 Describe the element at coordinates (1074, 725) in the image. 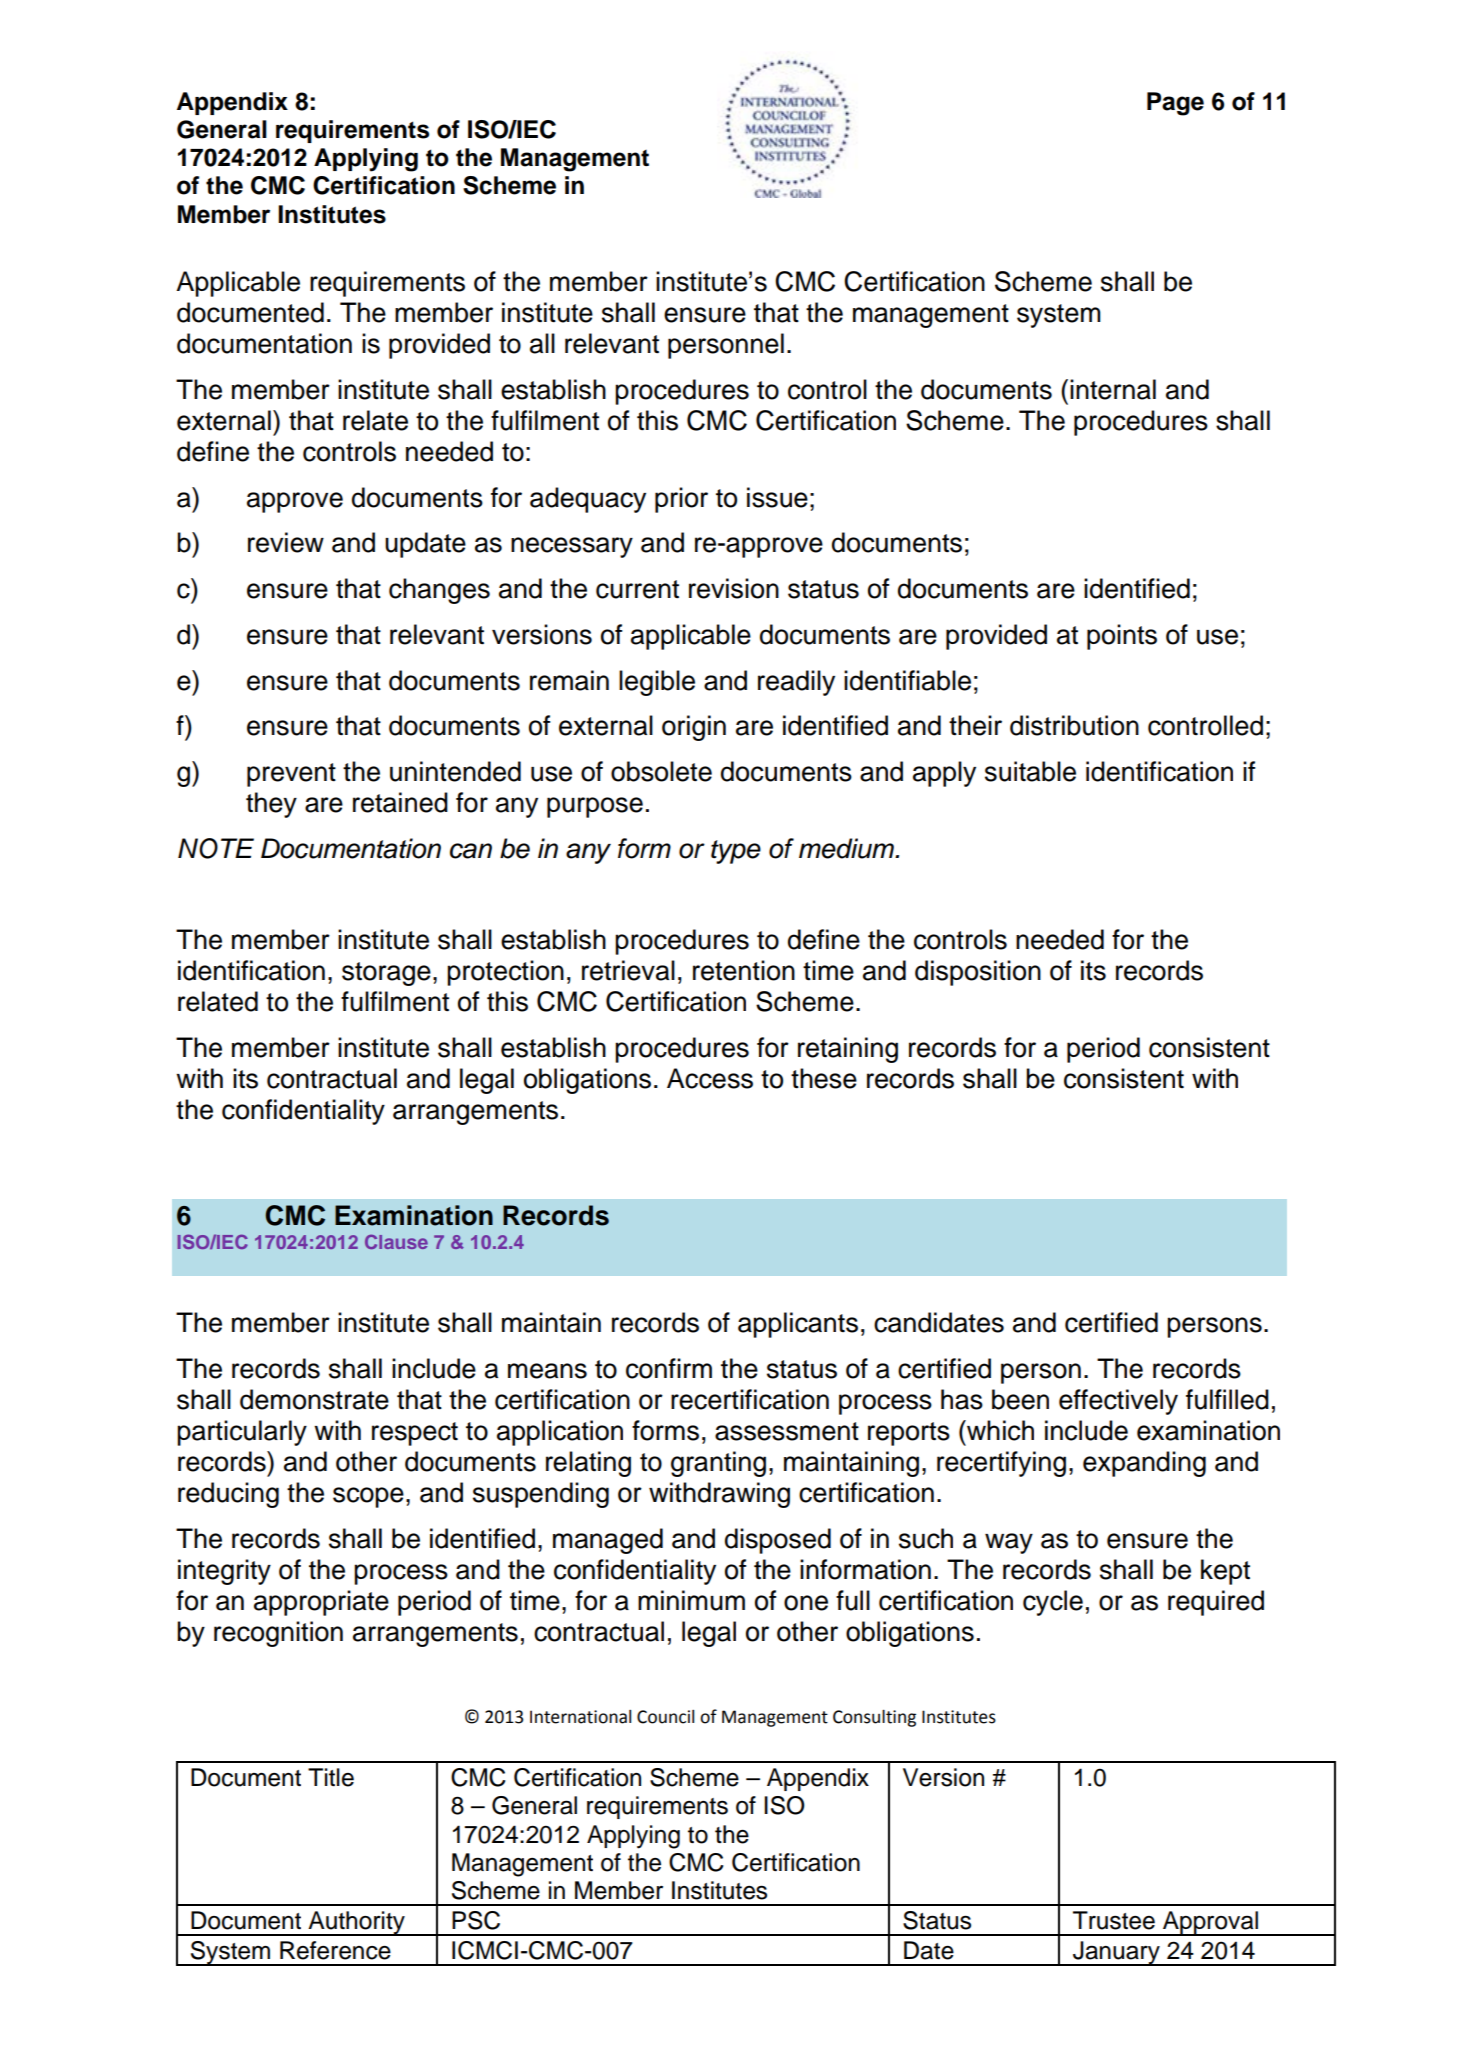

I see `distribution` at that location.
